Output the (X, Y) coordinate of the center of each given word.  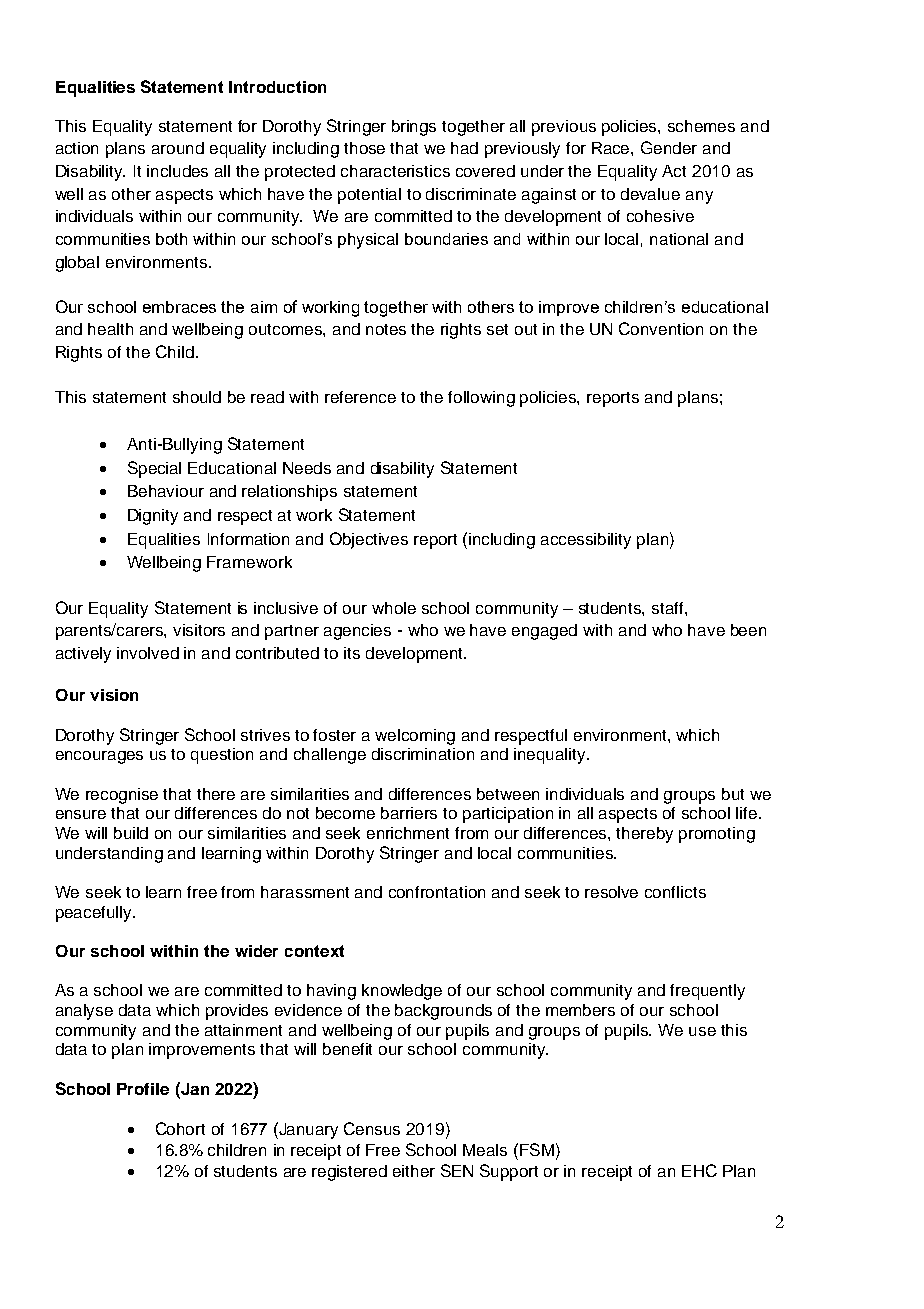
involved (148, 653)
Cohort (180, 1128)
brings (414, 128)
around (178, 148)
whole (394, 608)
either (414, 1171)
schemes (701, 126)
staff (669, 608)
